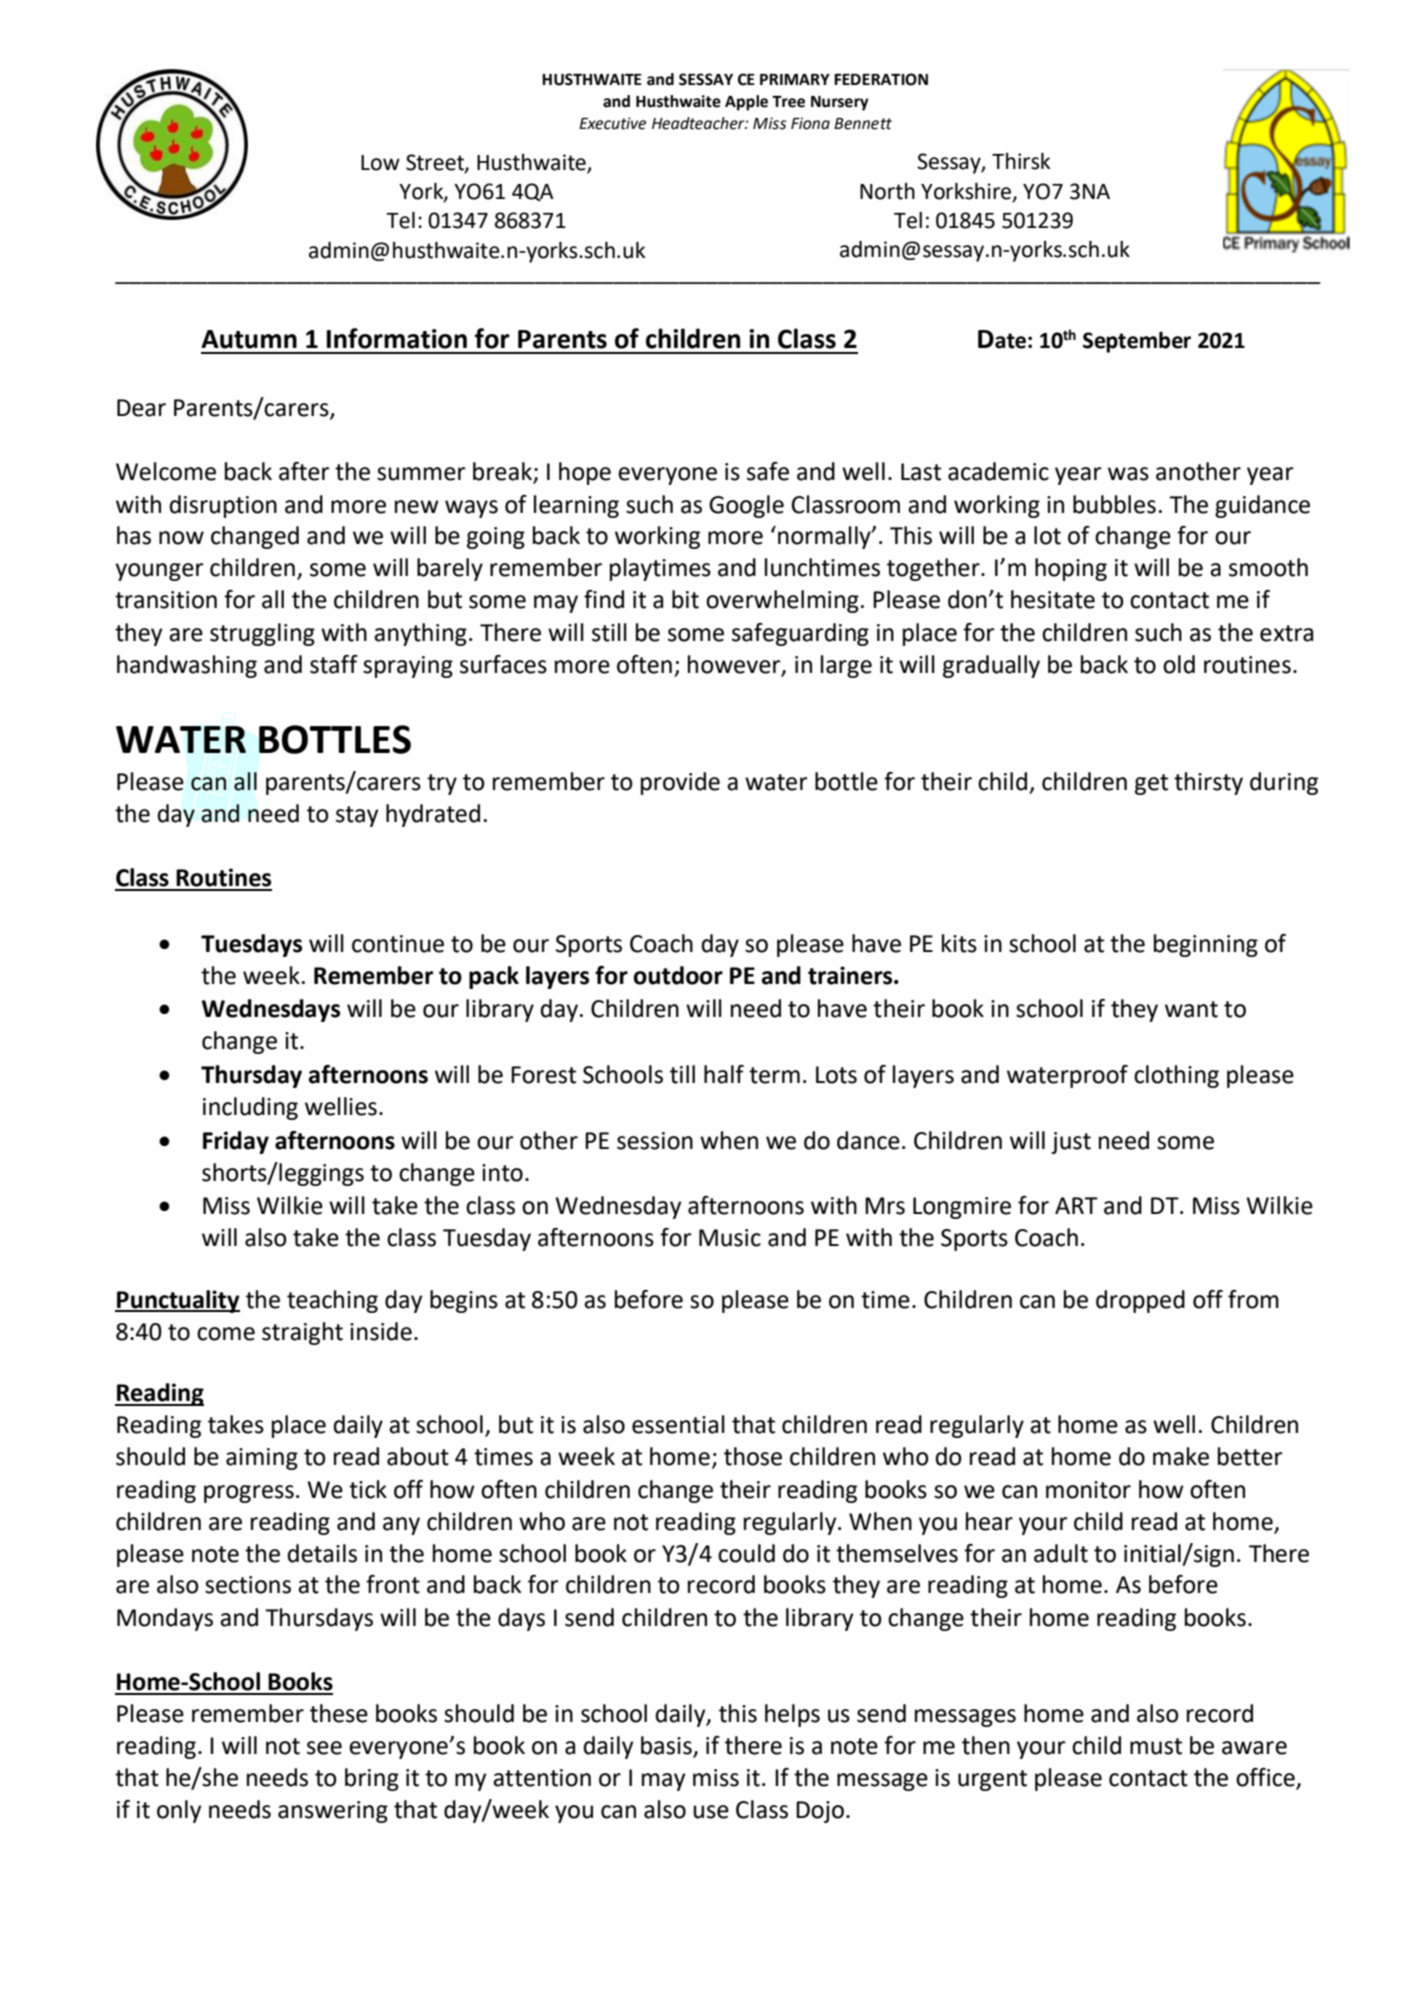 The image size is (1423, 2013). Describe the element at coordinates (1156, 1746) in the screenshot. I see `must` at that location.
